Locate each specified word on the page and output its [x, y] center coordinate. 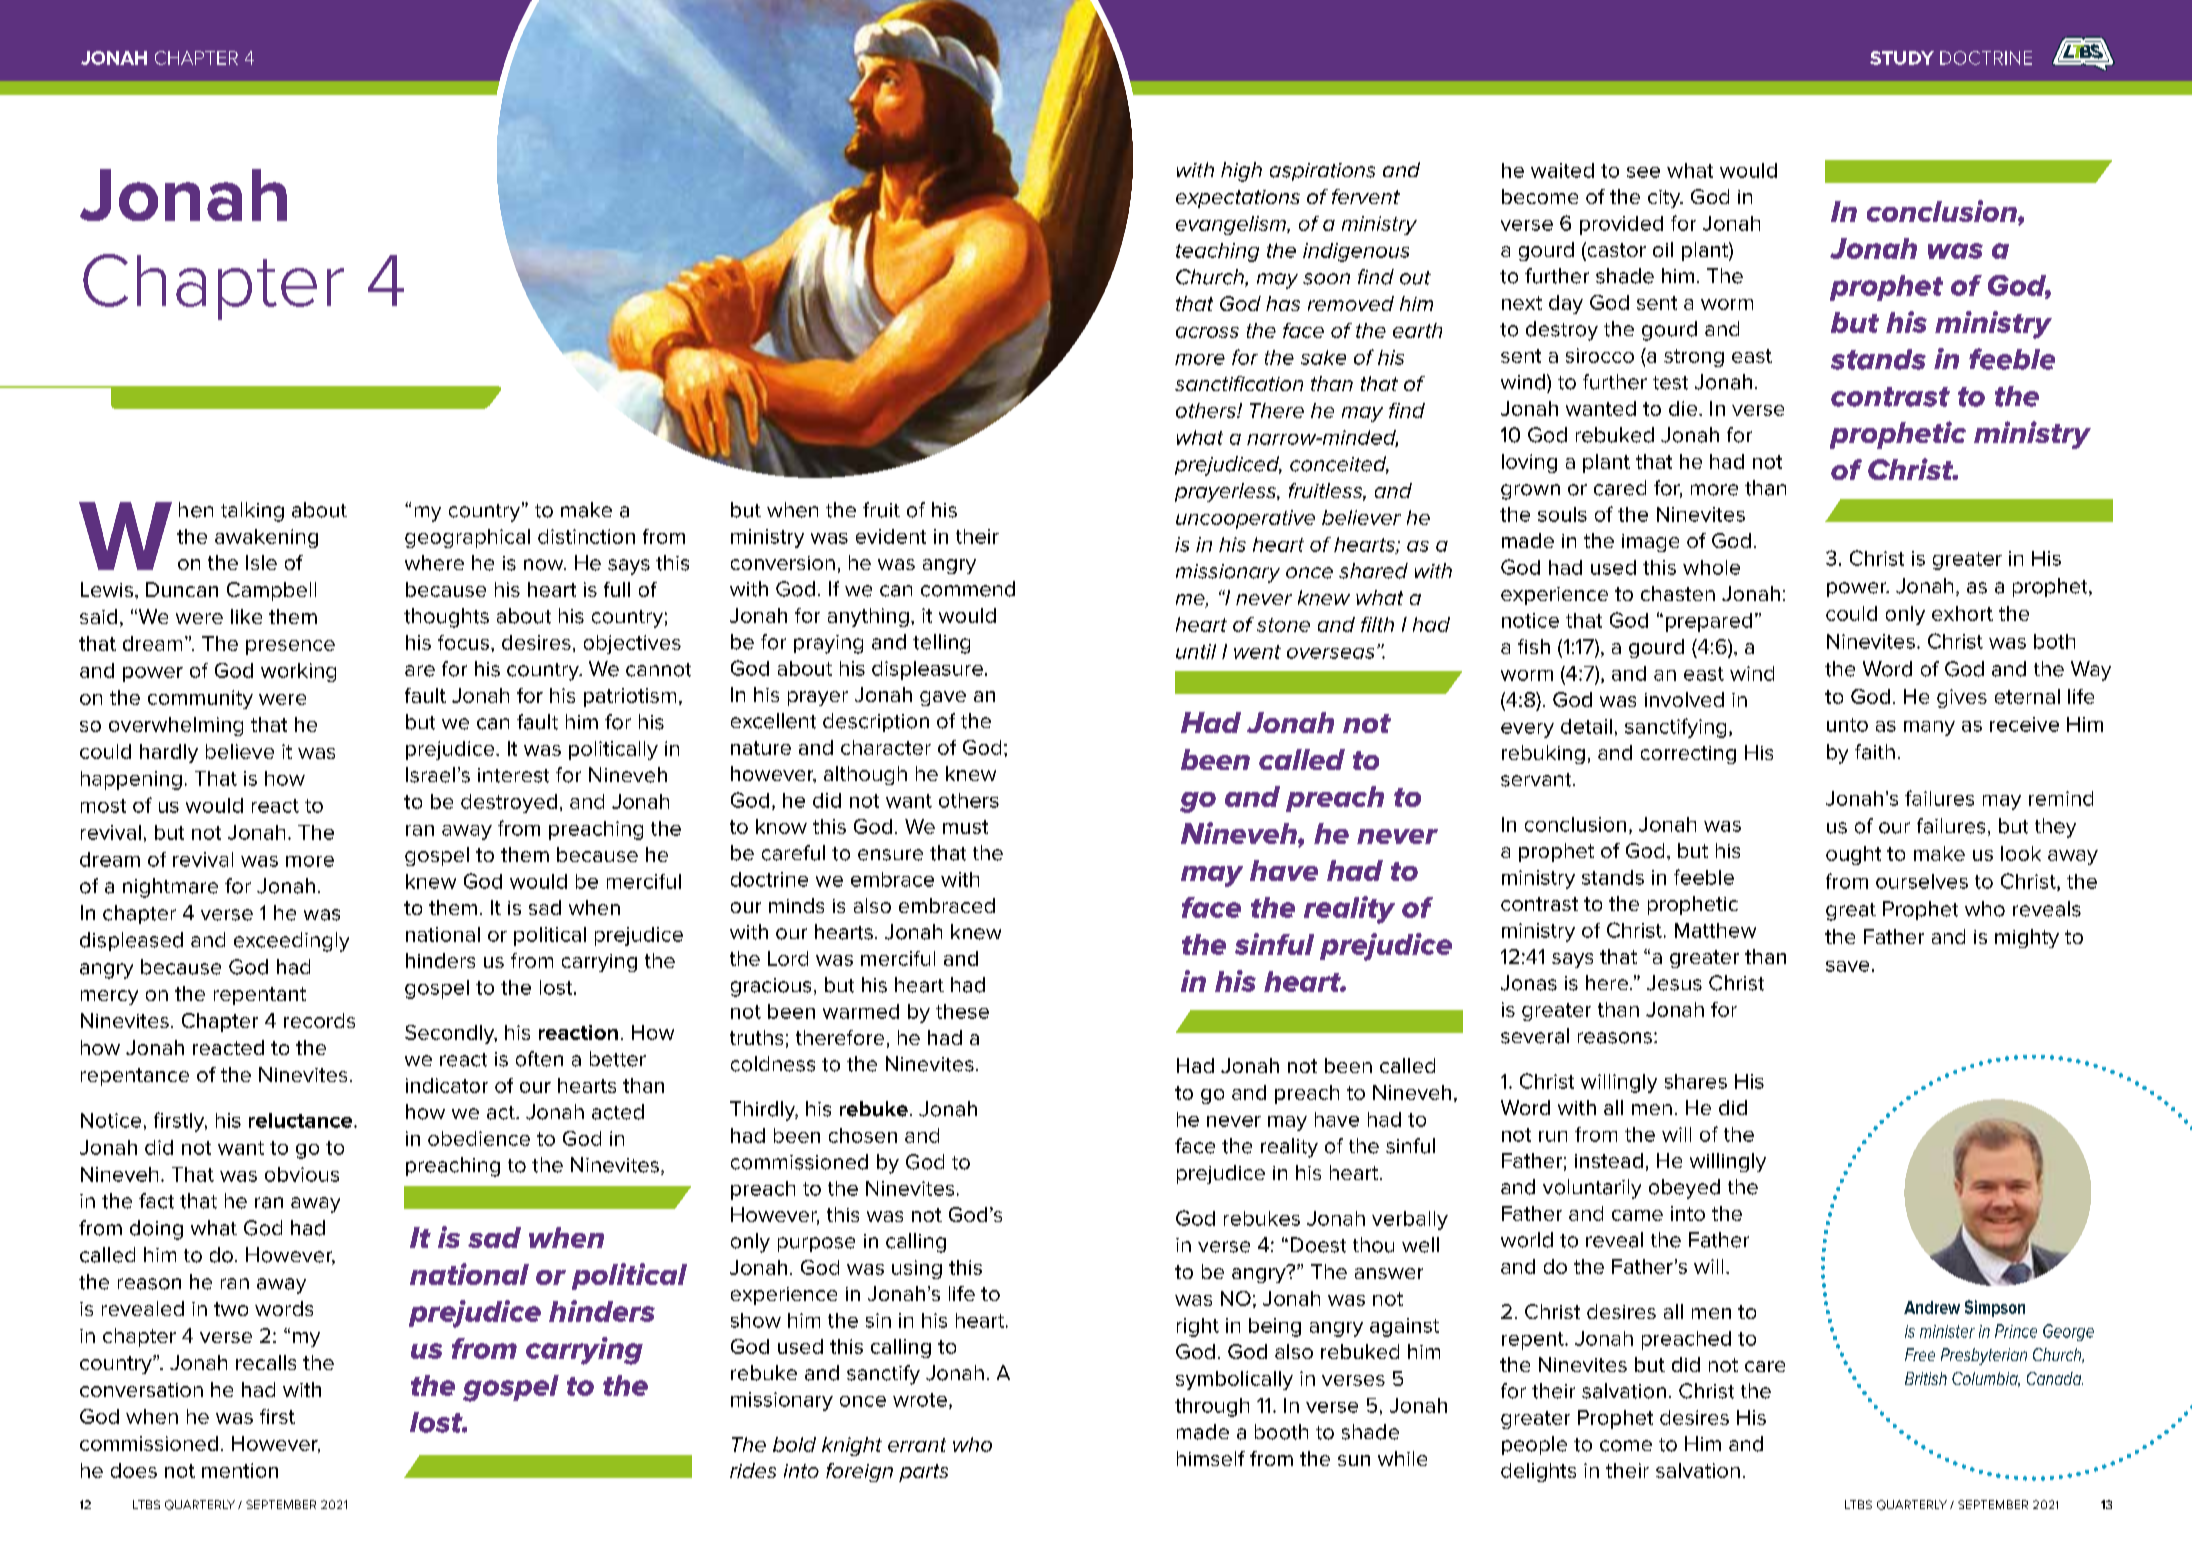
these [962, 1011]
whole [1711, 567]
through [1212, 1407]
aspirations [1322, 172]
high [1241, 172]
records [319, 1020]
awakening [266, 538]
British [1926, 1378]
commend [968, 589]
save [1847, 966]
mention [240, 1470]
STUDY [1902, 58]
